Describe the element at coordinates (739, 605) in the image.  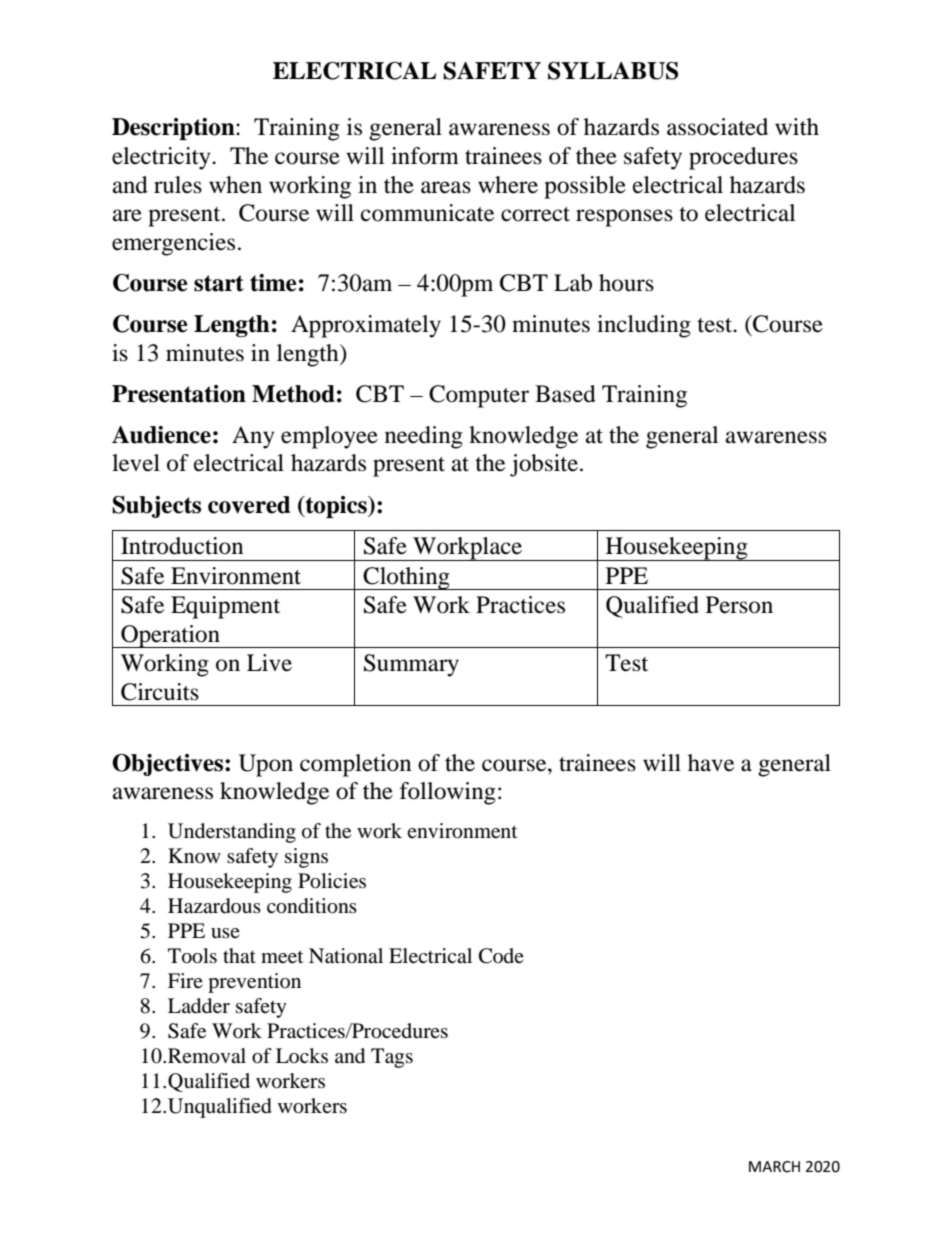
I see `Person` at that location.
